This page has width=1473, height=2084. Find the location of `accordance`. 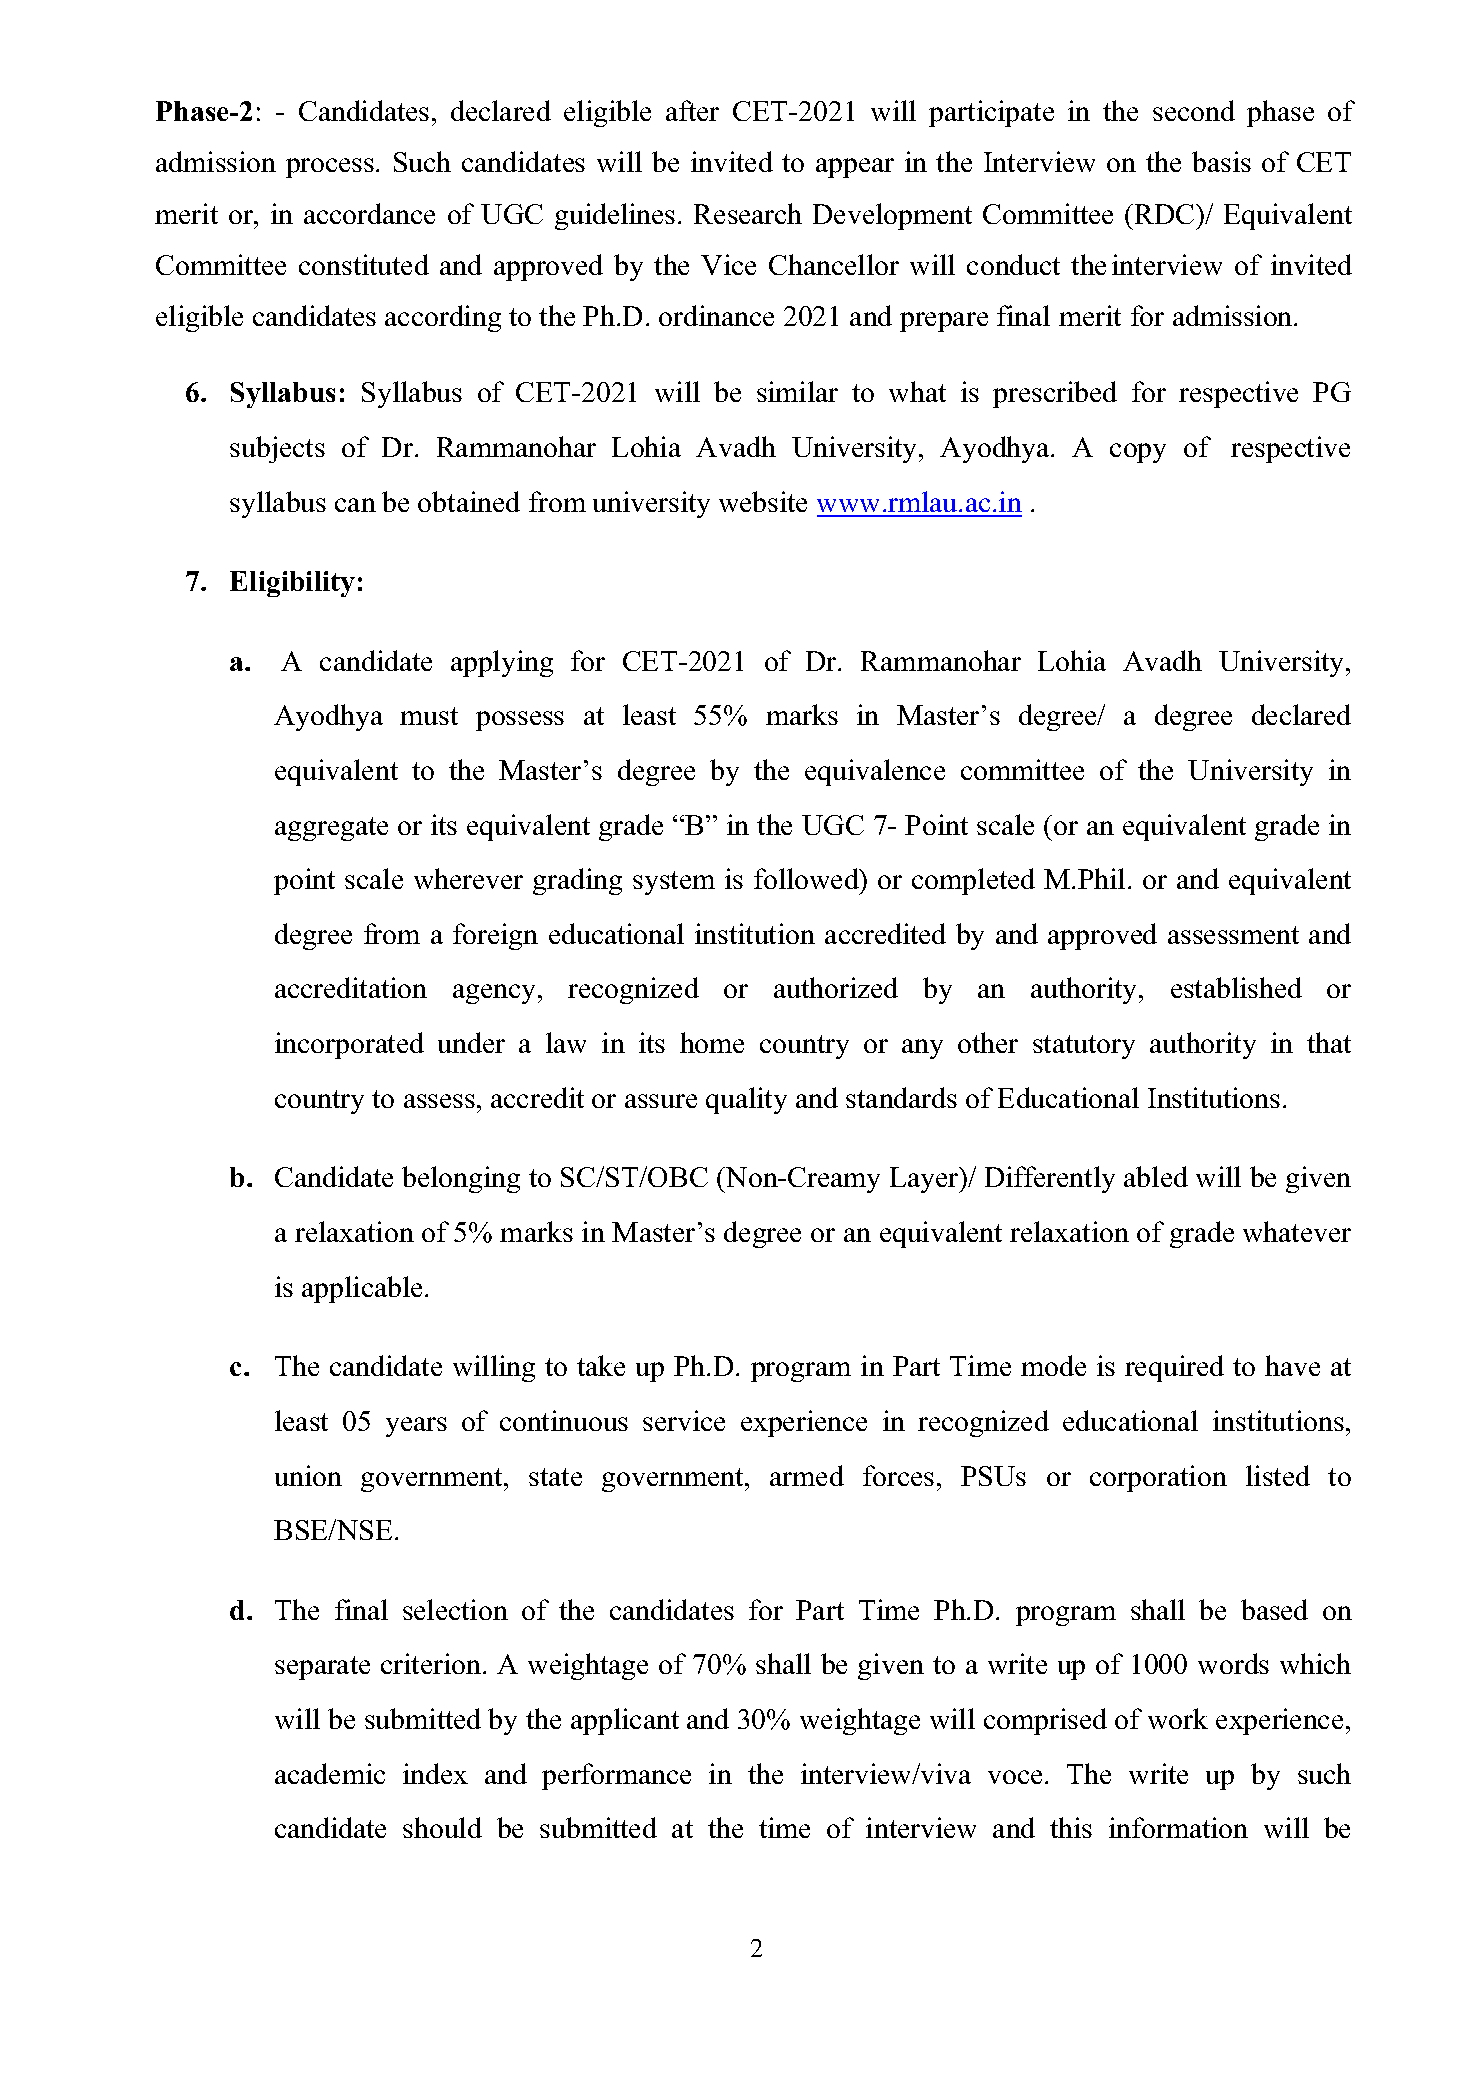

accordance is located at coordinates (369, 213).
